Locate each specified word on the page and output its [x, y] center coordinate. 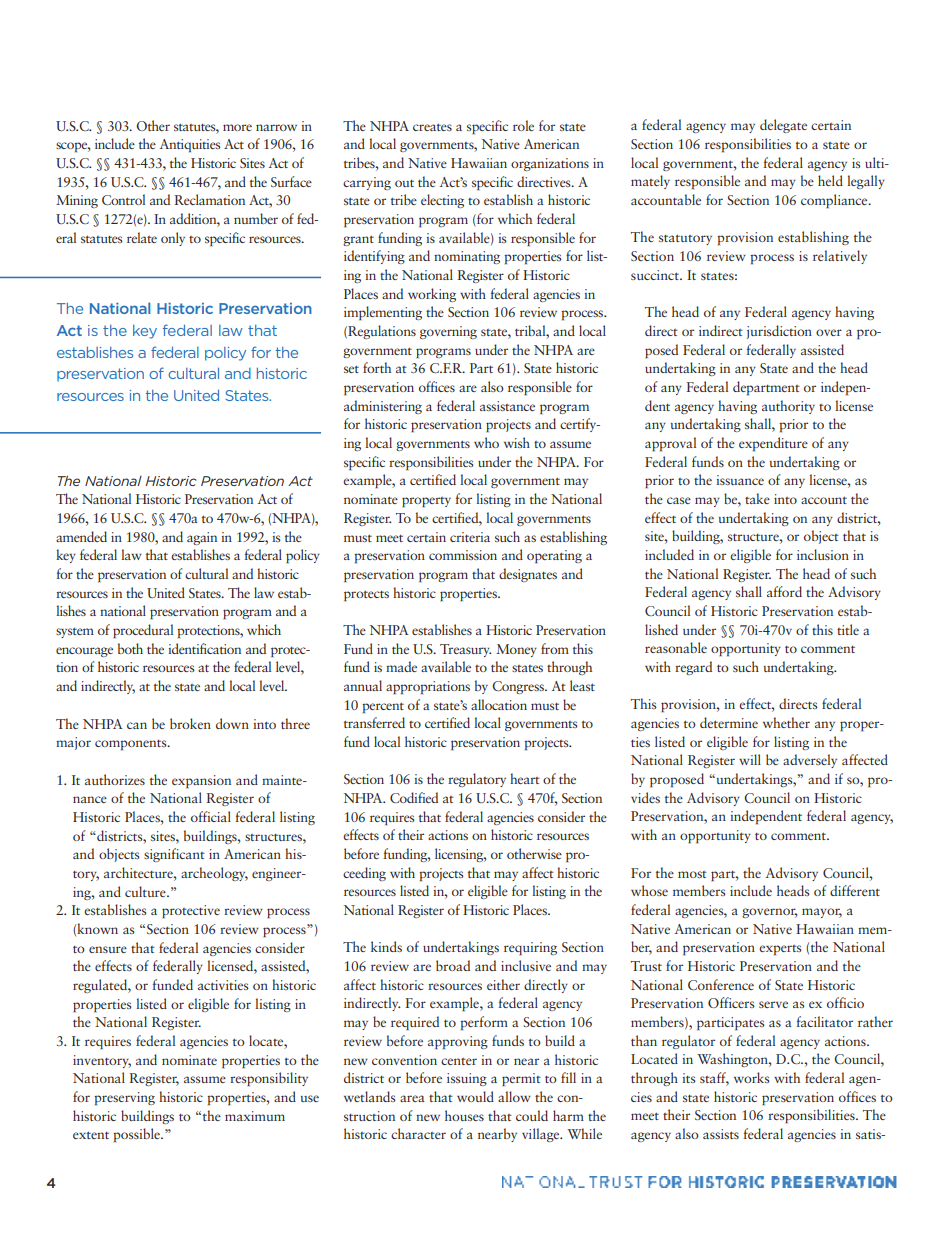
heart [525, 778]
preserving [124, 1098]
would [475, 1096]
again [202, 538]
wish [517, 442]
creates [432, 127]
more [237, 127]
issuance [740, 480]
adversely [810, 761]
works [752, 1077]
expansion [201, 781]
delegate [783, 126]
